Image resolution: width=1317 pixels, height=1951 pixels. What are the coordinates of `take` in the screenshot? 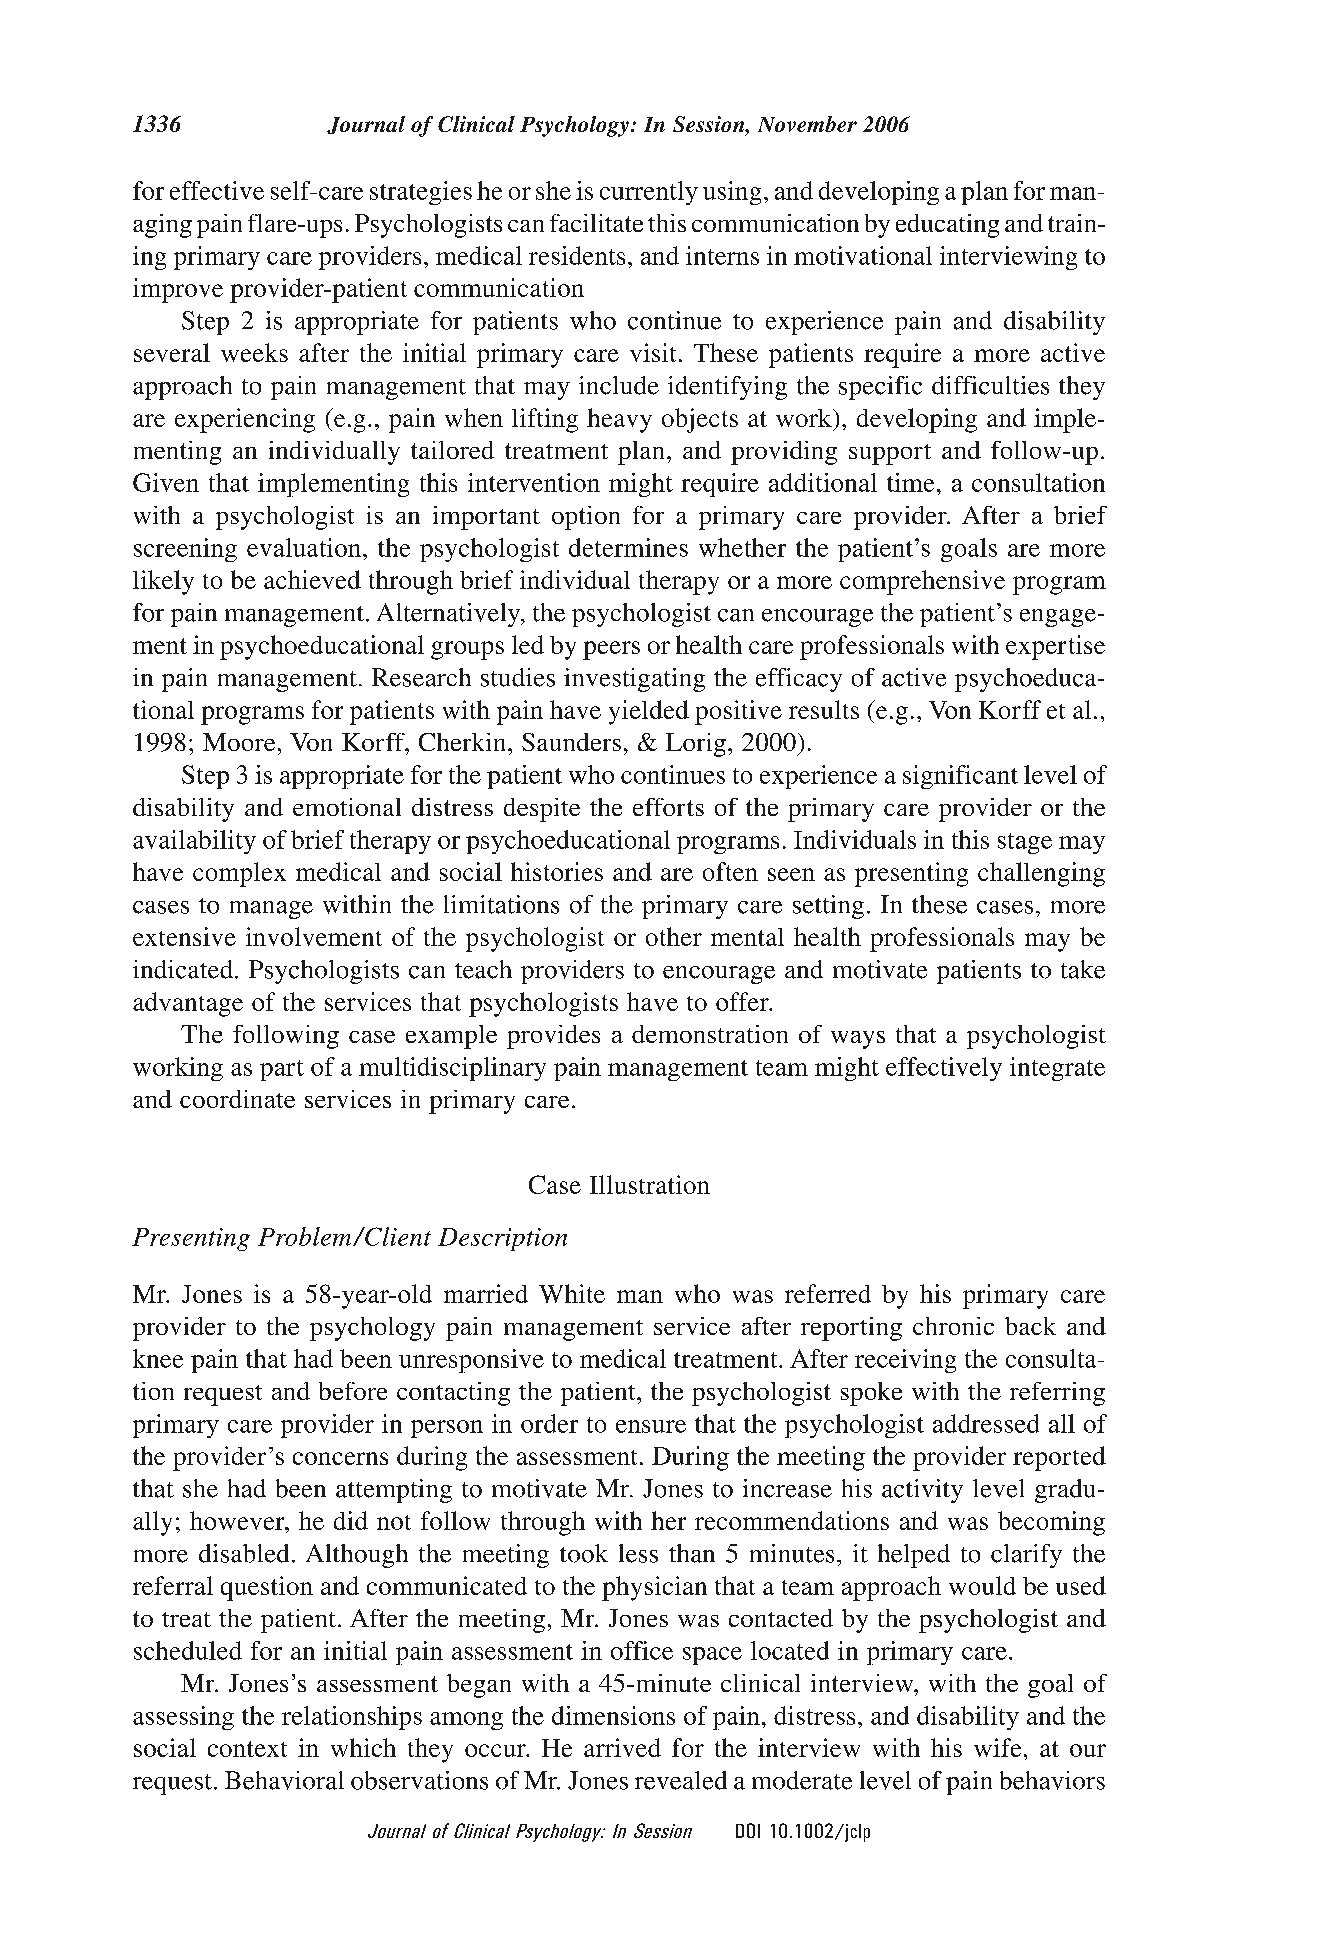 It's located at (1083, 969).
